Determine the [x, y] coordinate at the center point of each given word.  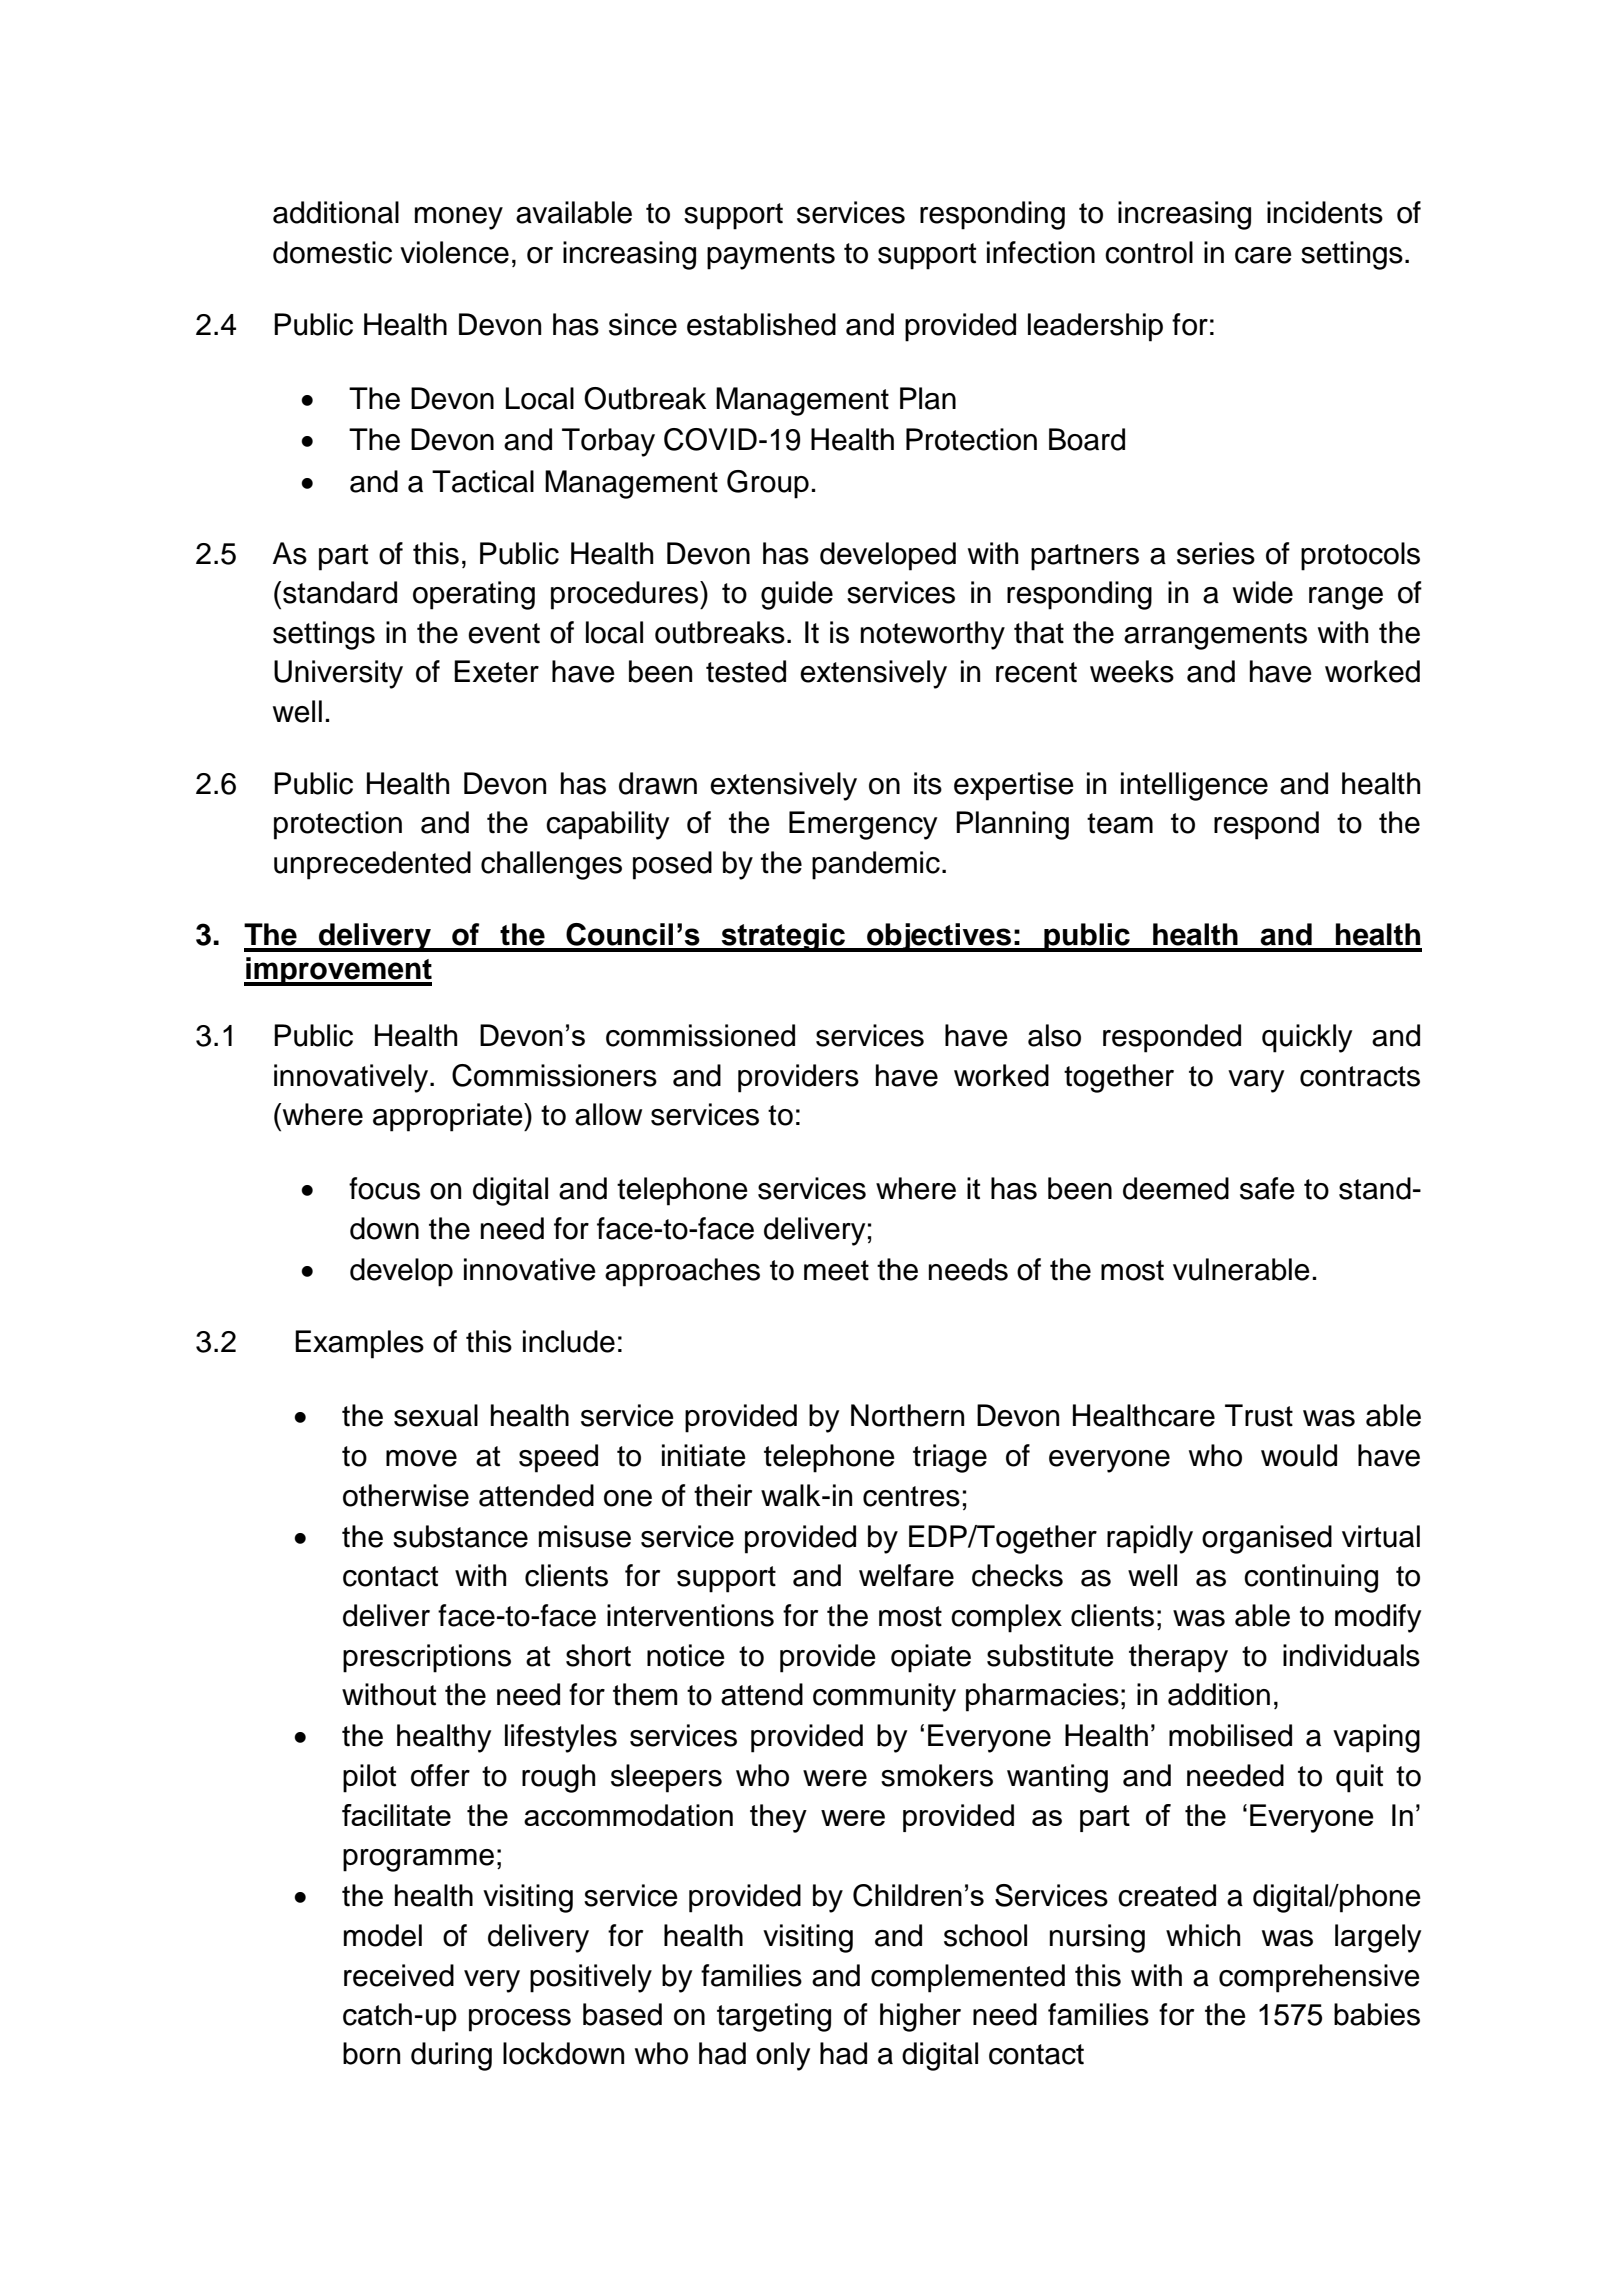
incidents [1325, 212]
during [451, 2056]
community [884, 1697]
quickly [1307, 1038]
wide [1263, 592]
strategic [783, 937]
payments [771, 256]
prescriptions [427, 1658]
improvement [338, 971]
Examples [359, 1344]
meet [836, 1270]
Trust [1259, 1415]
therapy [1178, 1658]
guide [797, 595]
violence [454, 252]
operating [474, 595]
